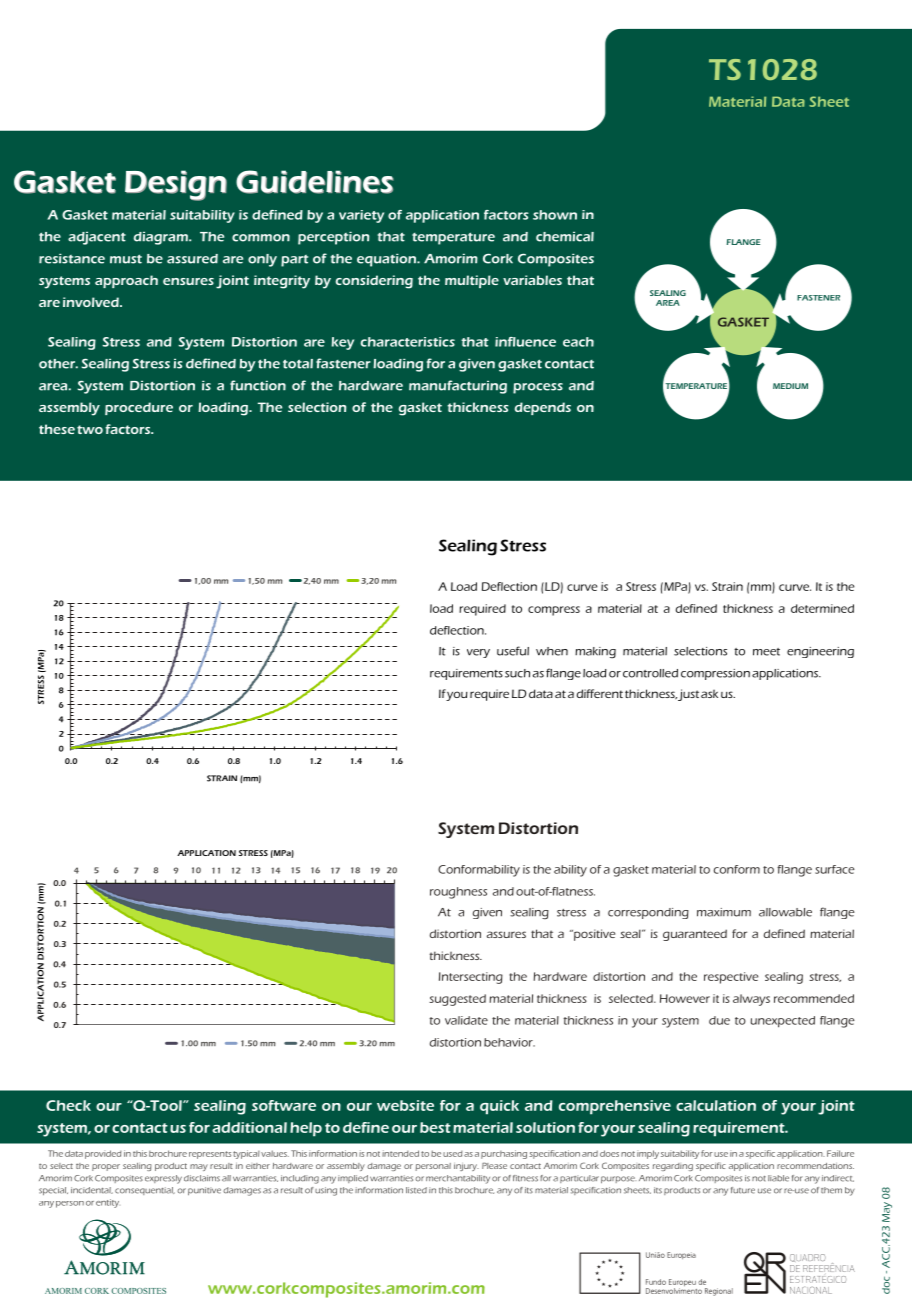 The height and width of the screenshot is (1316, 912). Describe the element at coordinates (162, 238) in the screenshot. I see `diagram` at that location.
